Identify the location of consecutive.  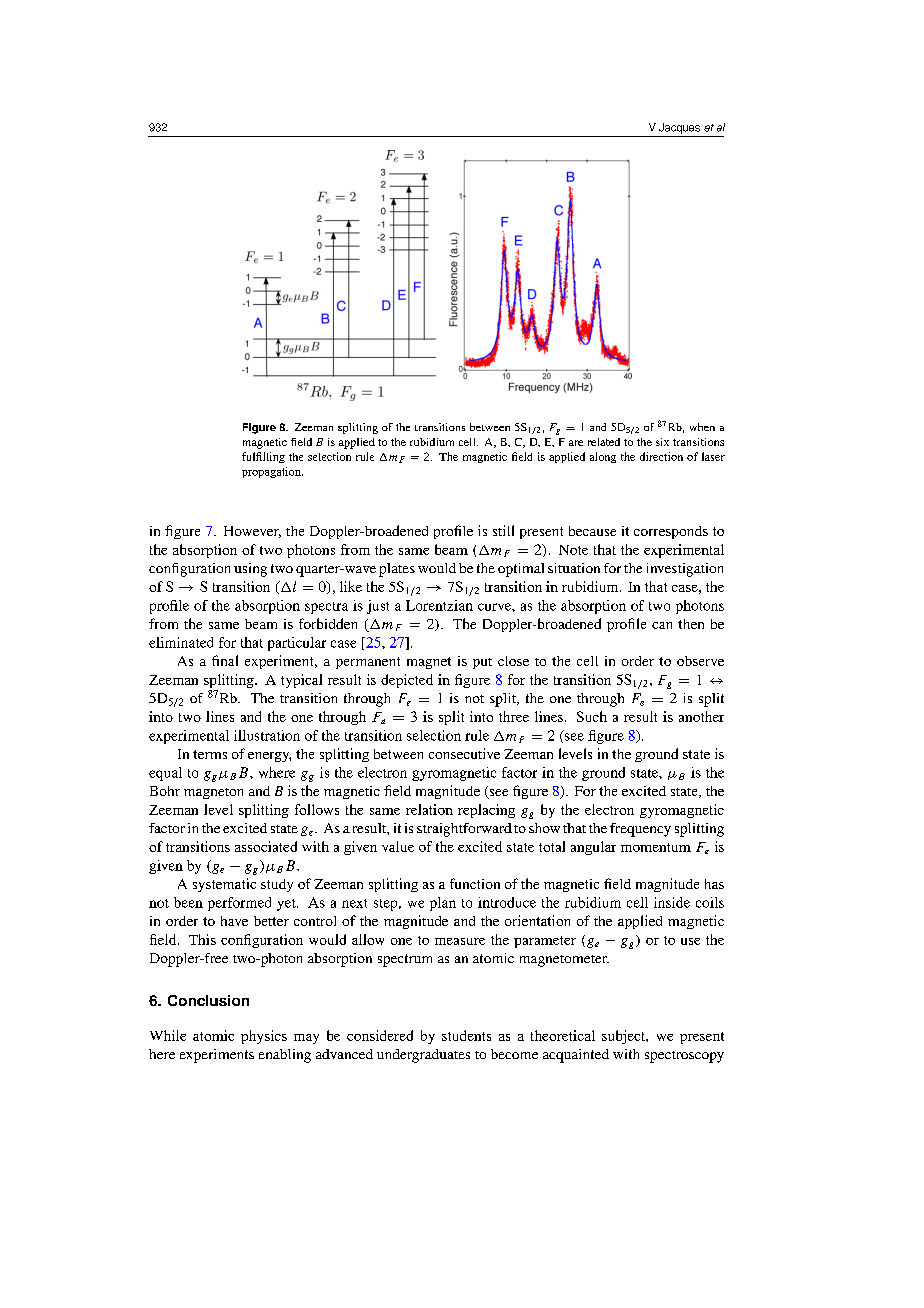
(464, 753).
